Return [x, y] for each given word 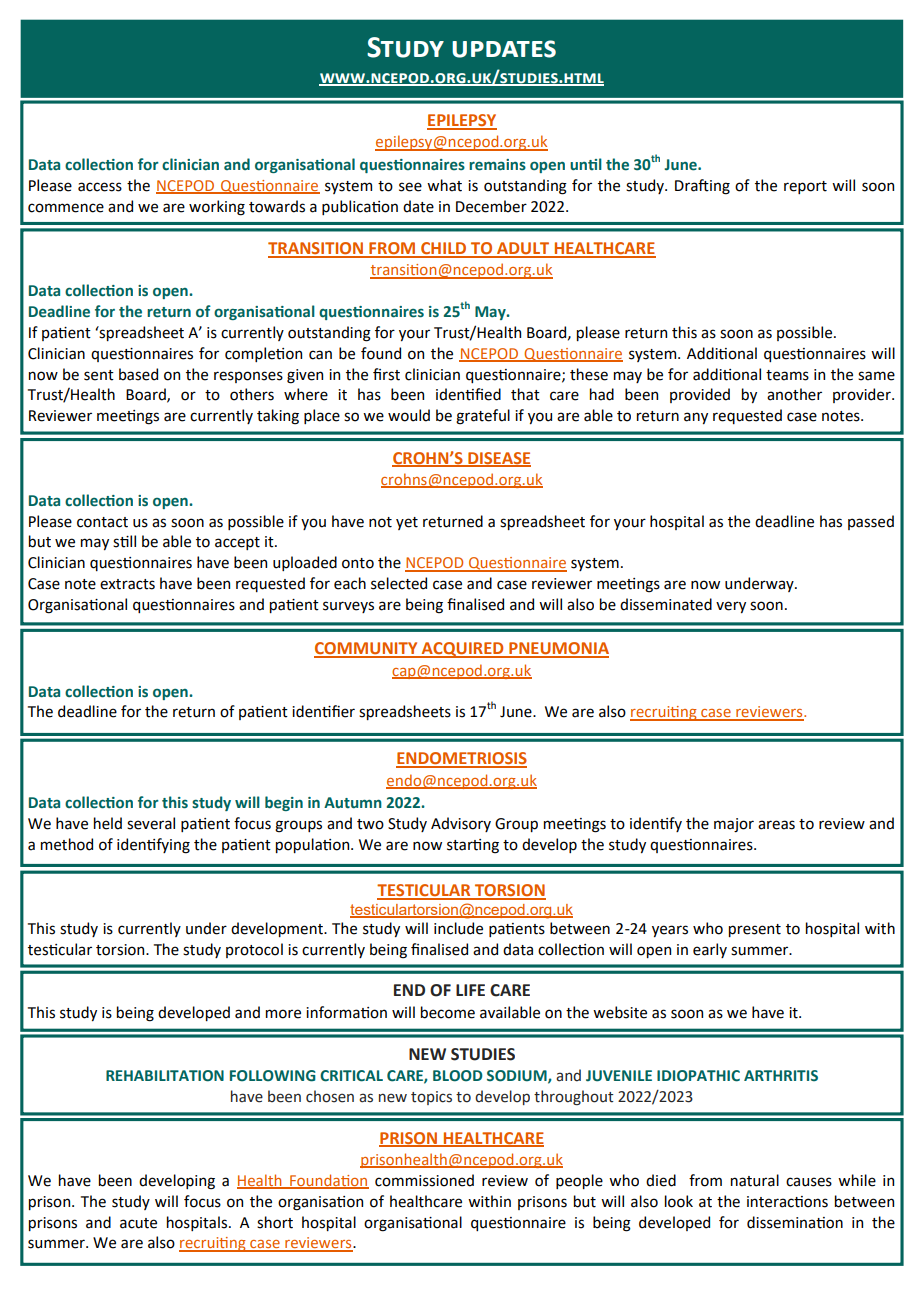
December [491, 206]
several [151, 823]
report [805, 187]
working [217, 208]
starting [473, 846]
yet [407, 523]
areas [776, 825]
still [124, 541]
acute [138, 1223]
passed [871, 522]
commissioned [424, 1180]
